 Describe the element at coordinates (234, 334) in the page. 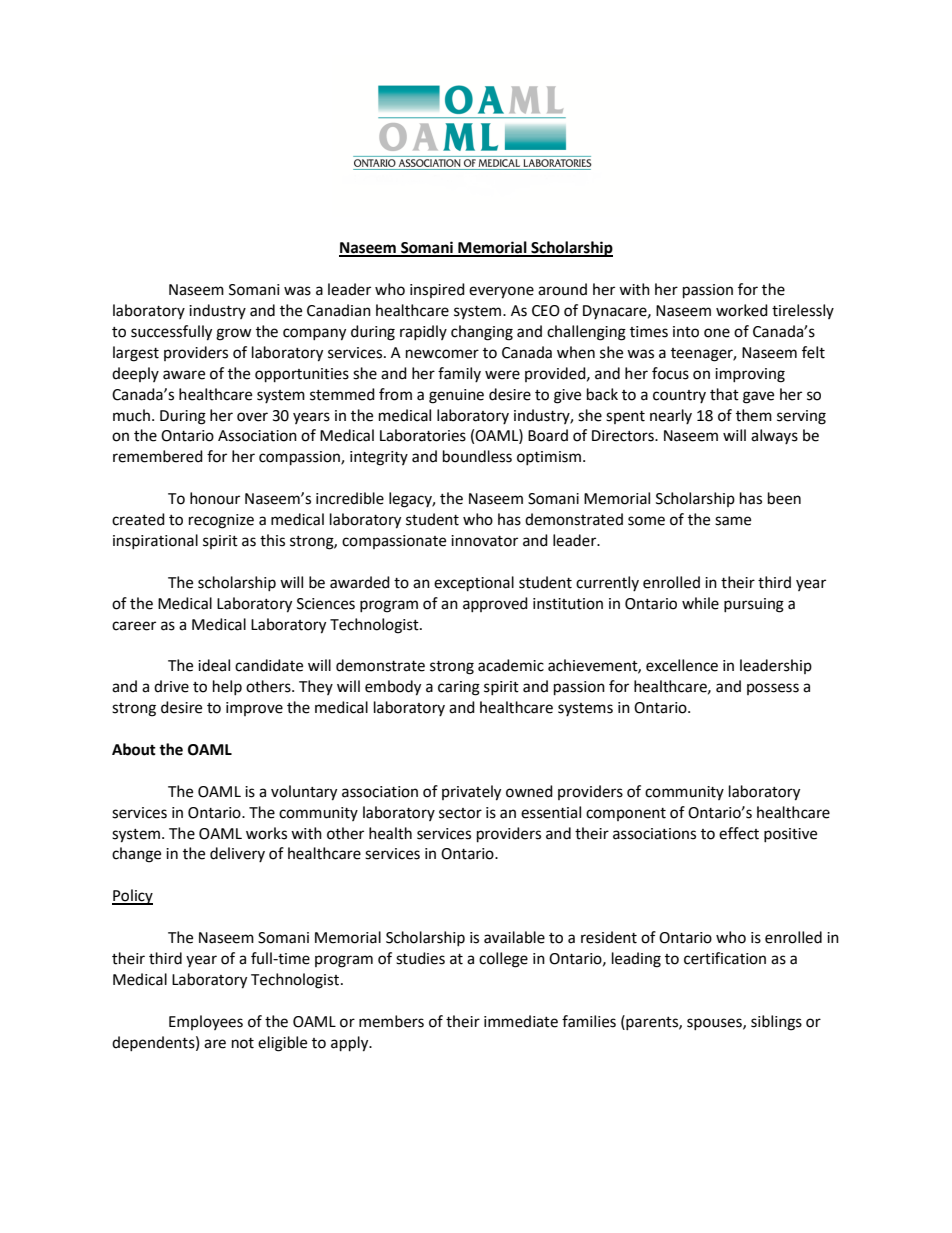

I see `grow` at that location.
